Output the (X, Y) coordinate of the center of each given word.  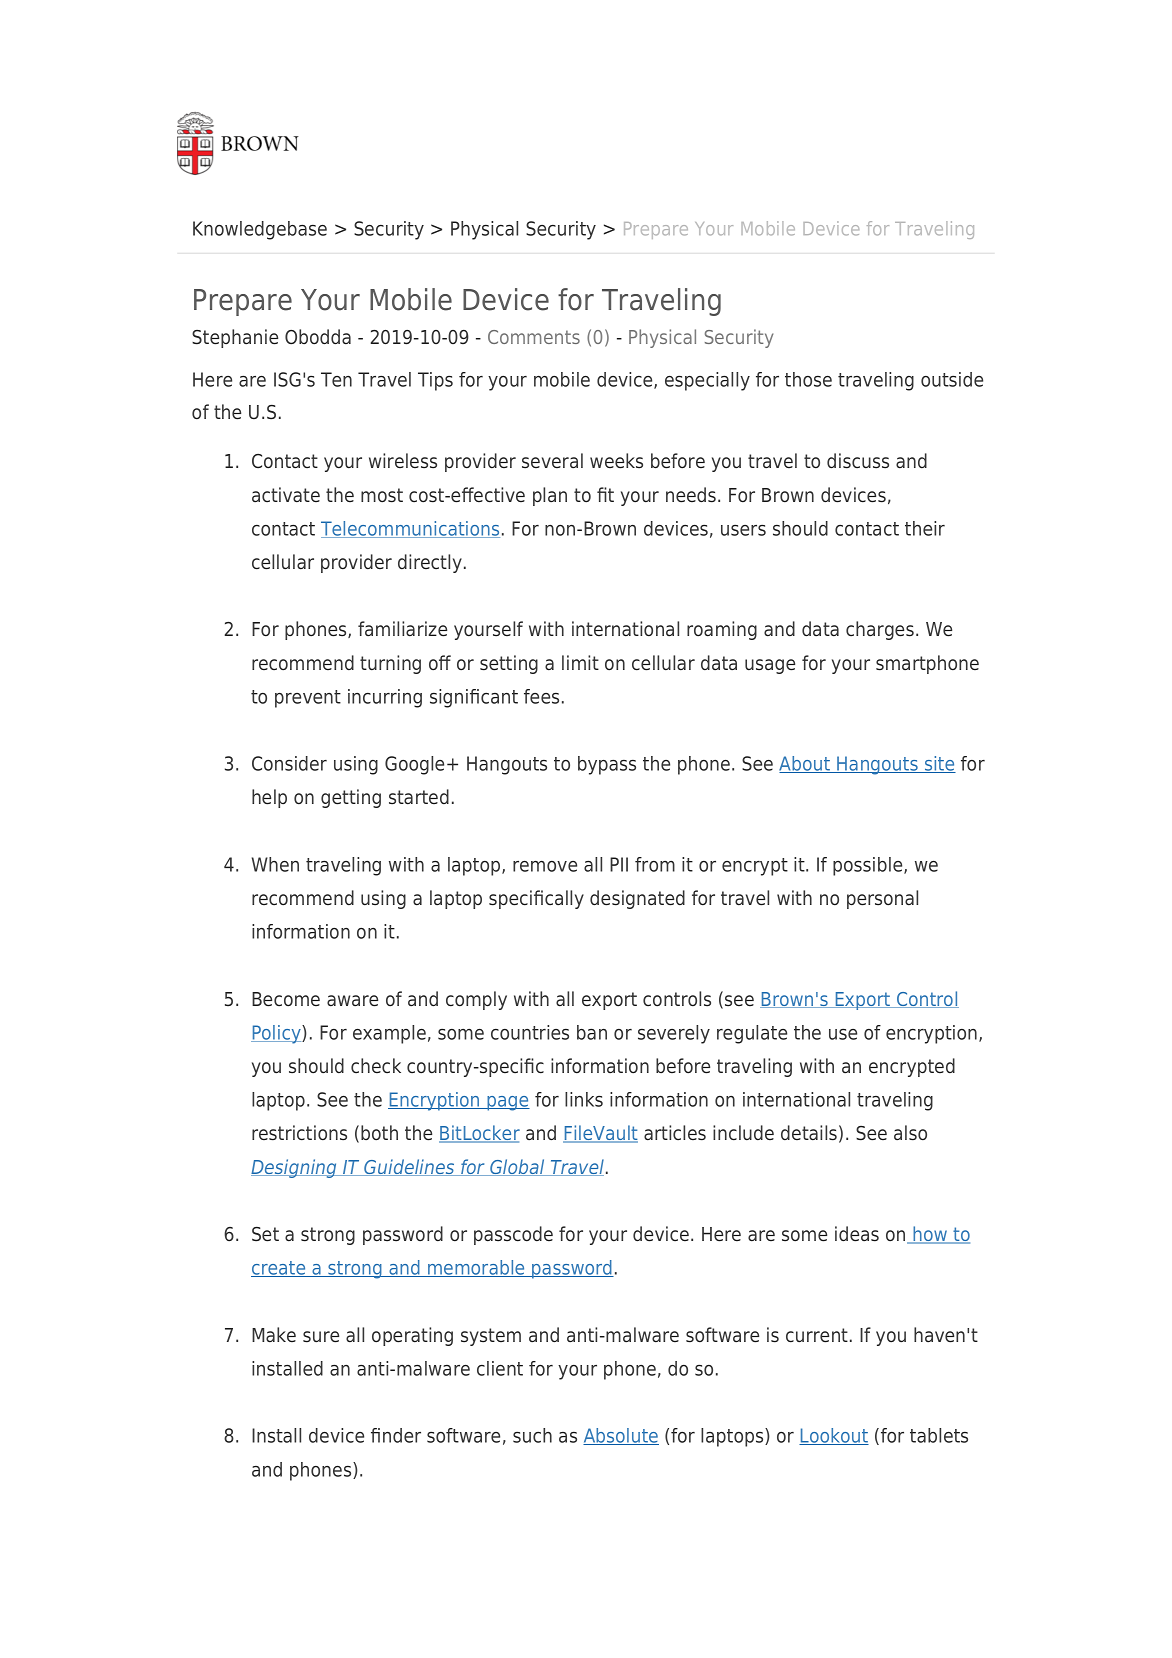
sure (321, 1337)
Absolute (621, 1436)
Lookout (834, 1436)
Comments (534, 337)
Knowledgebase (260, 230)
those (808, 379)
